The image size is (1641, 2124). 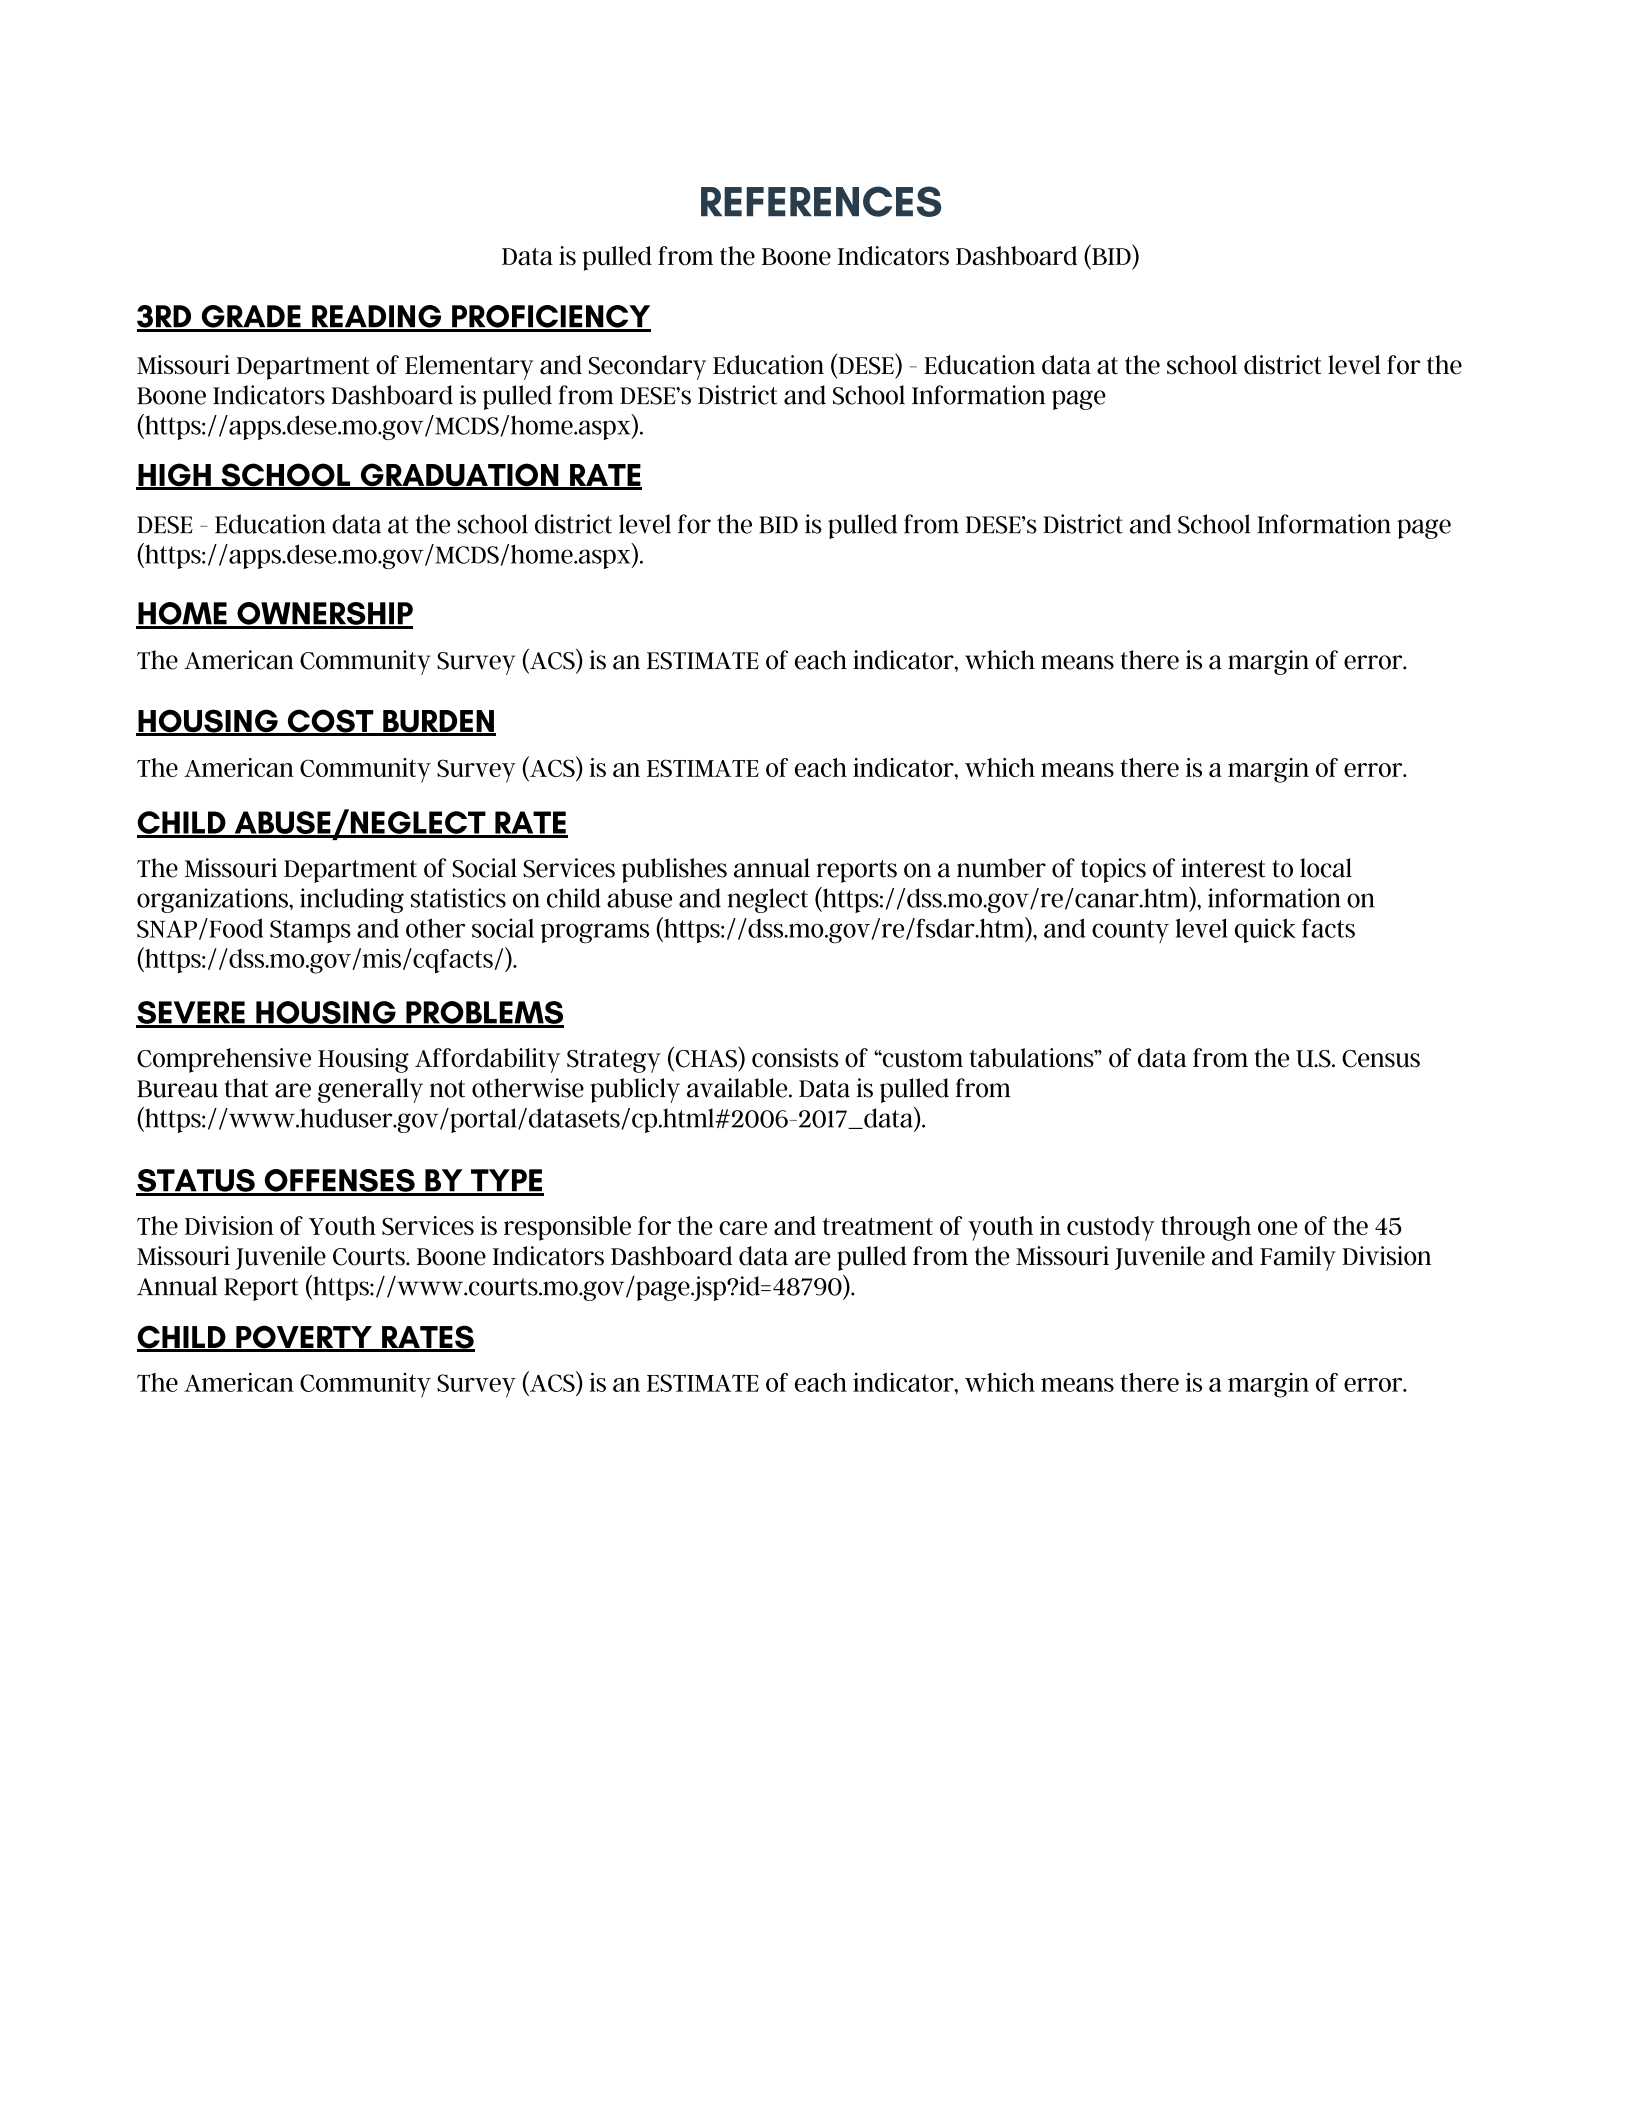 I want to click on Secondary, so click(x=647, y=367).
